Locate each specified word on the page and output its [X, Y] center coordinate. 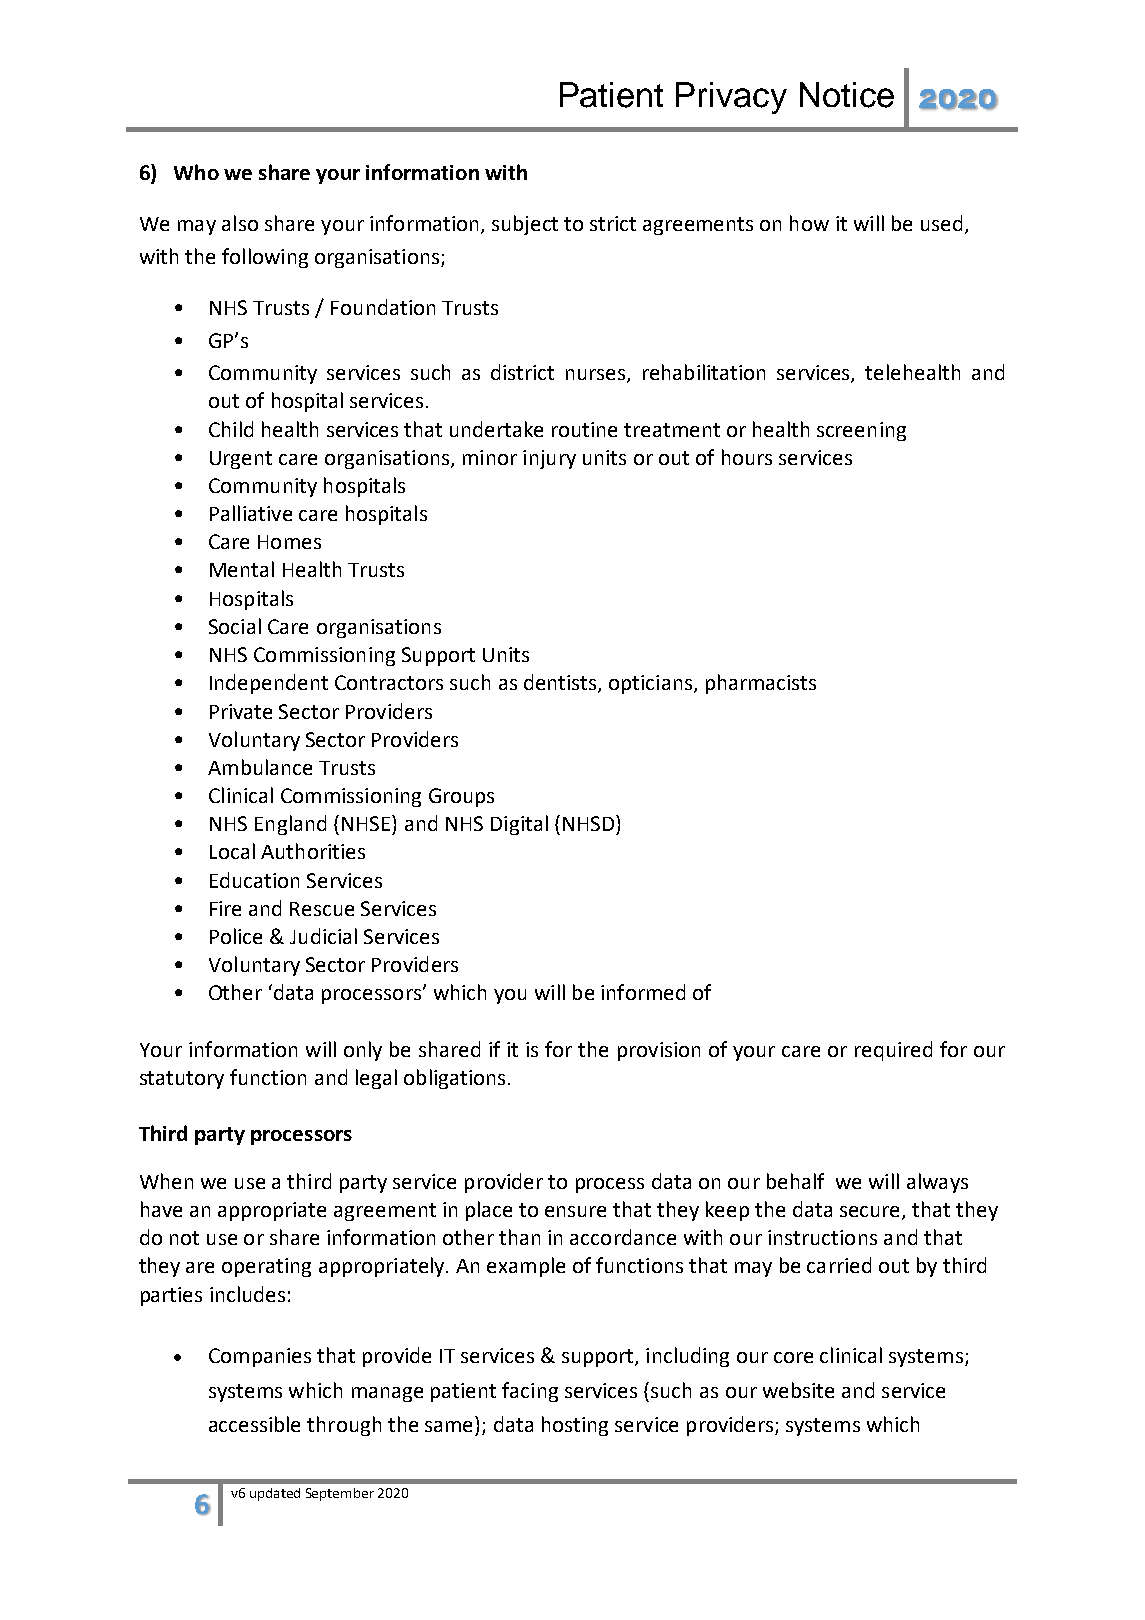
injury [549, 459]
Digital [519, 825]
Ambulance [260, 767]
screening [861, 431]
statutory [182, 1080]
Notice [847, 95]
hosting [575, 1426]
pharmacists [761, 684]
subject [525, 225]
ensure [575, 1211]
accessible [254, 1424]
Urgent [241, 460]
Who [196, 172]
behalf [795, 1181]
